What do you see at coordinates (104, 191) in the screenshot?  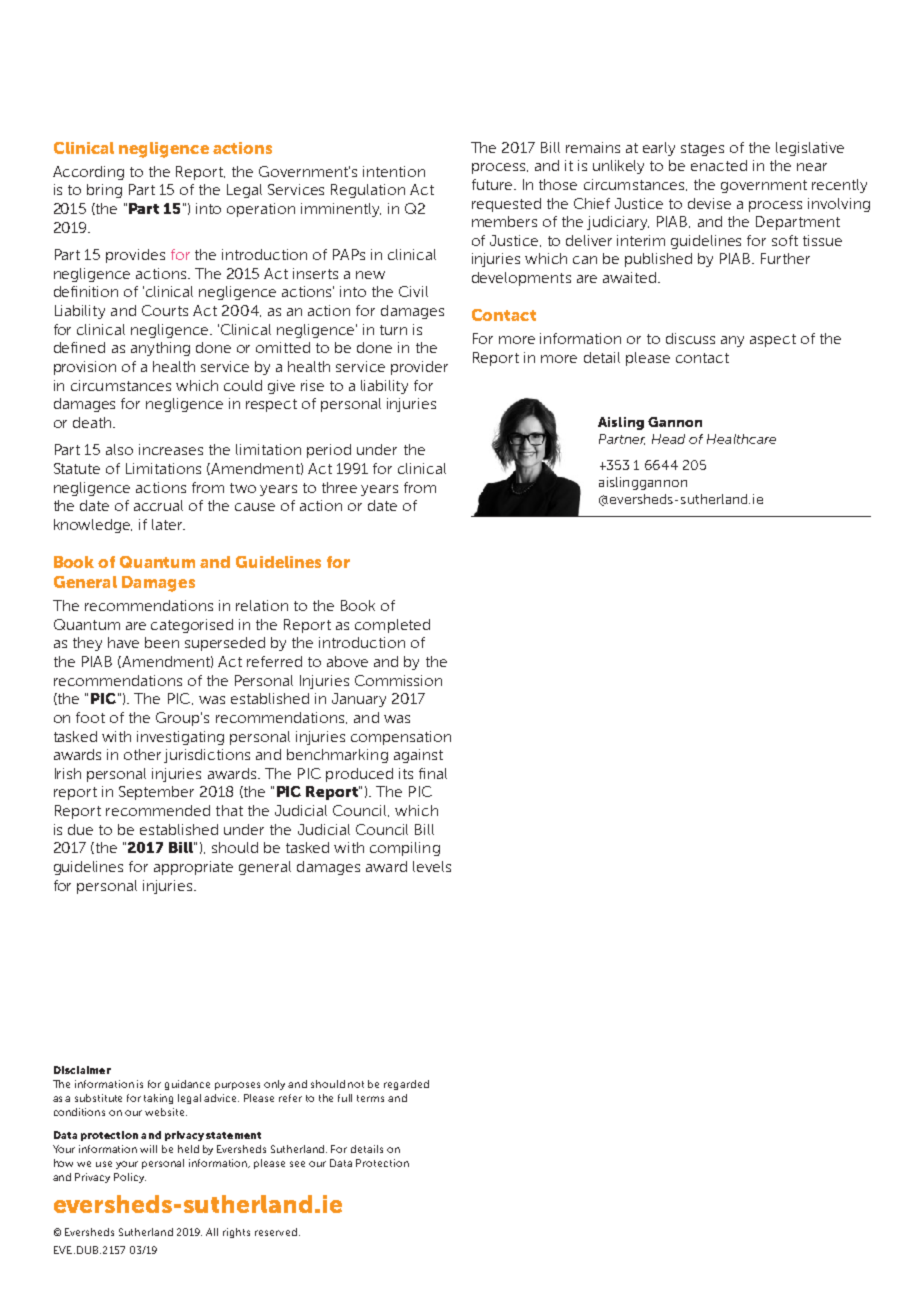 I see `bring` at bounding box center [104, 191].
